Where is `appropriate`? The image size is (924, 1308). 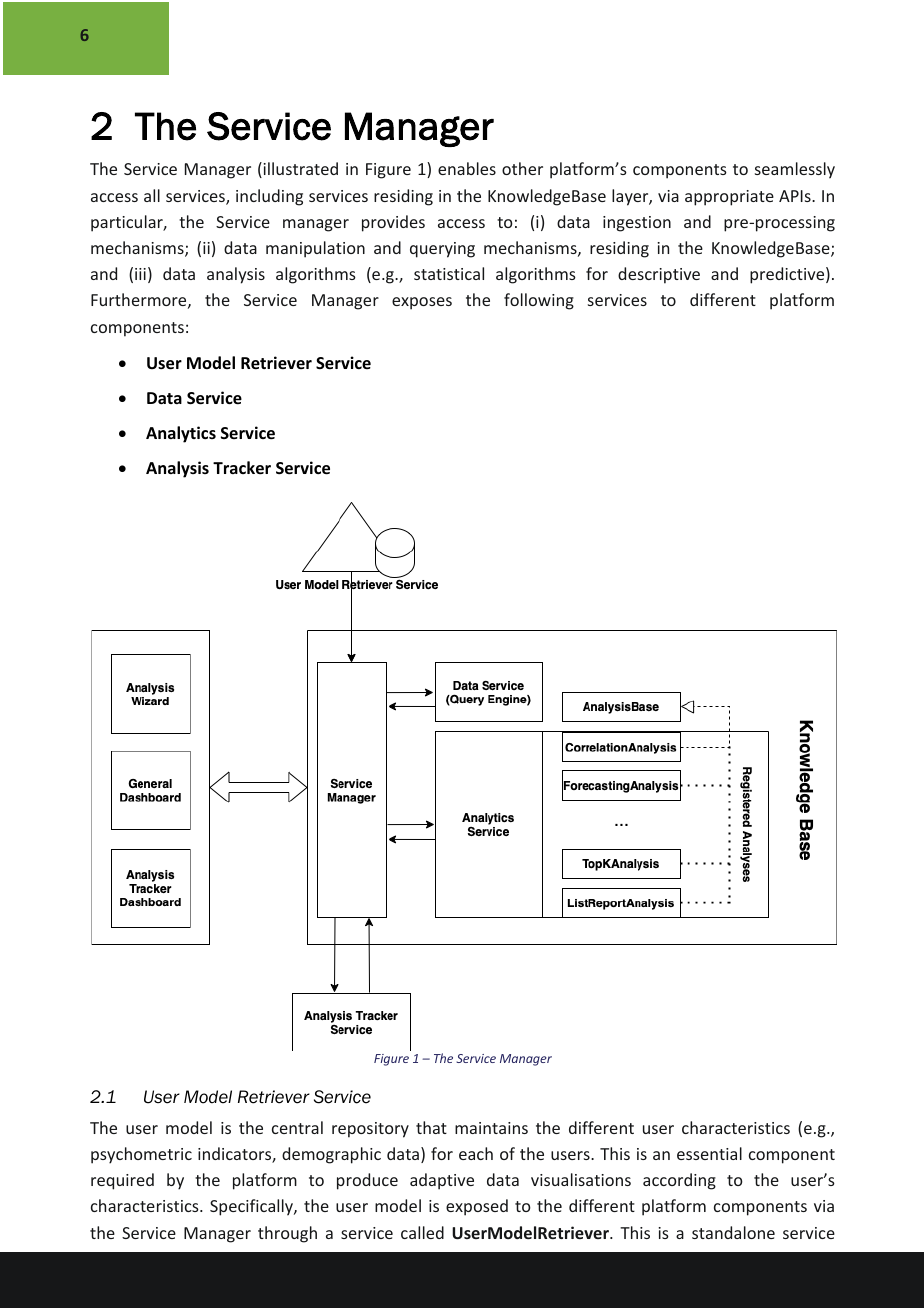 appropriate is located at coordinates (729, 198).
